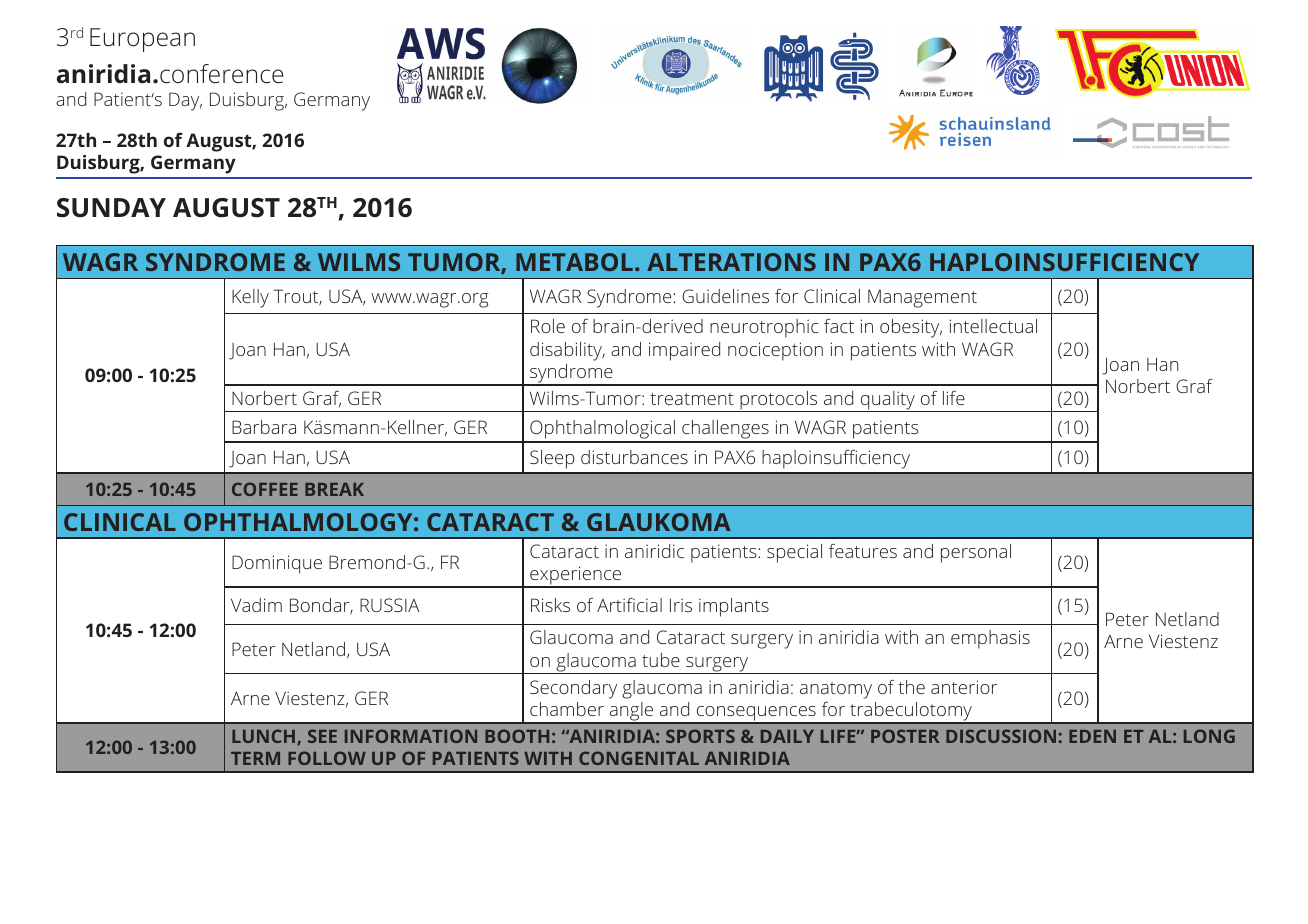 This screenshot has width=1308, height=924. Describe the element at coordinates (634, 457) in the screenshot. I see `disturbances` at that location.
